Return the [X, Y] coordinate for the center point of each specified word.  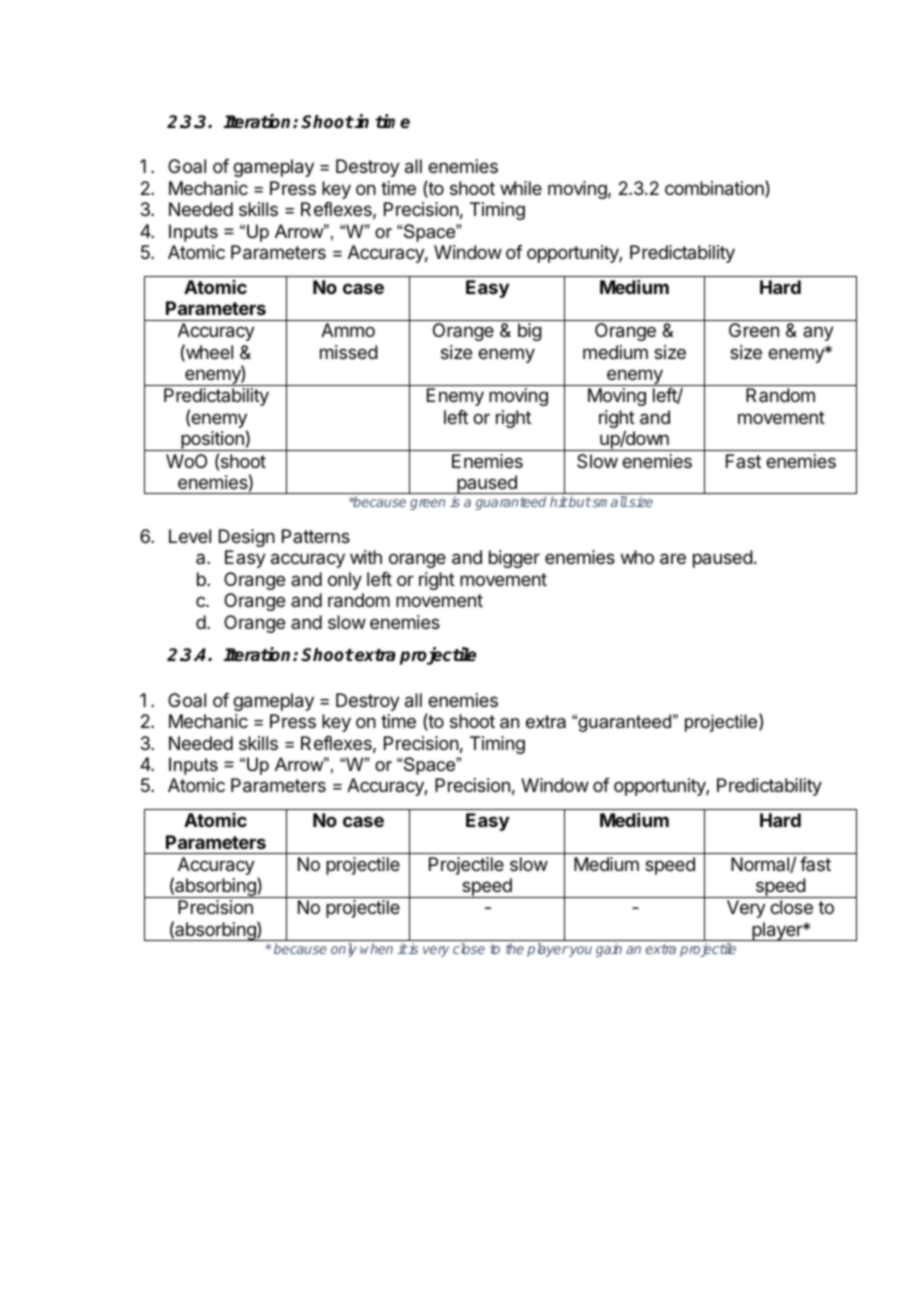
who [637, 557]
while [521, 188]
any [818, 333]
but [579, 501]
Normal [761, 865]
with [366, 557]
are [673, 559]
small [609, 501]
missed [349, 352]
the [514, 948]
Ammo [348, 330]
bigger [514, 559]
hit [559, 501]
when [376, 948]
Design [247, 538]
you [580, 951]
